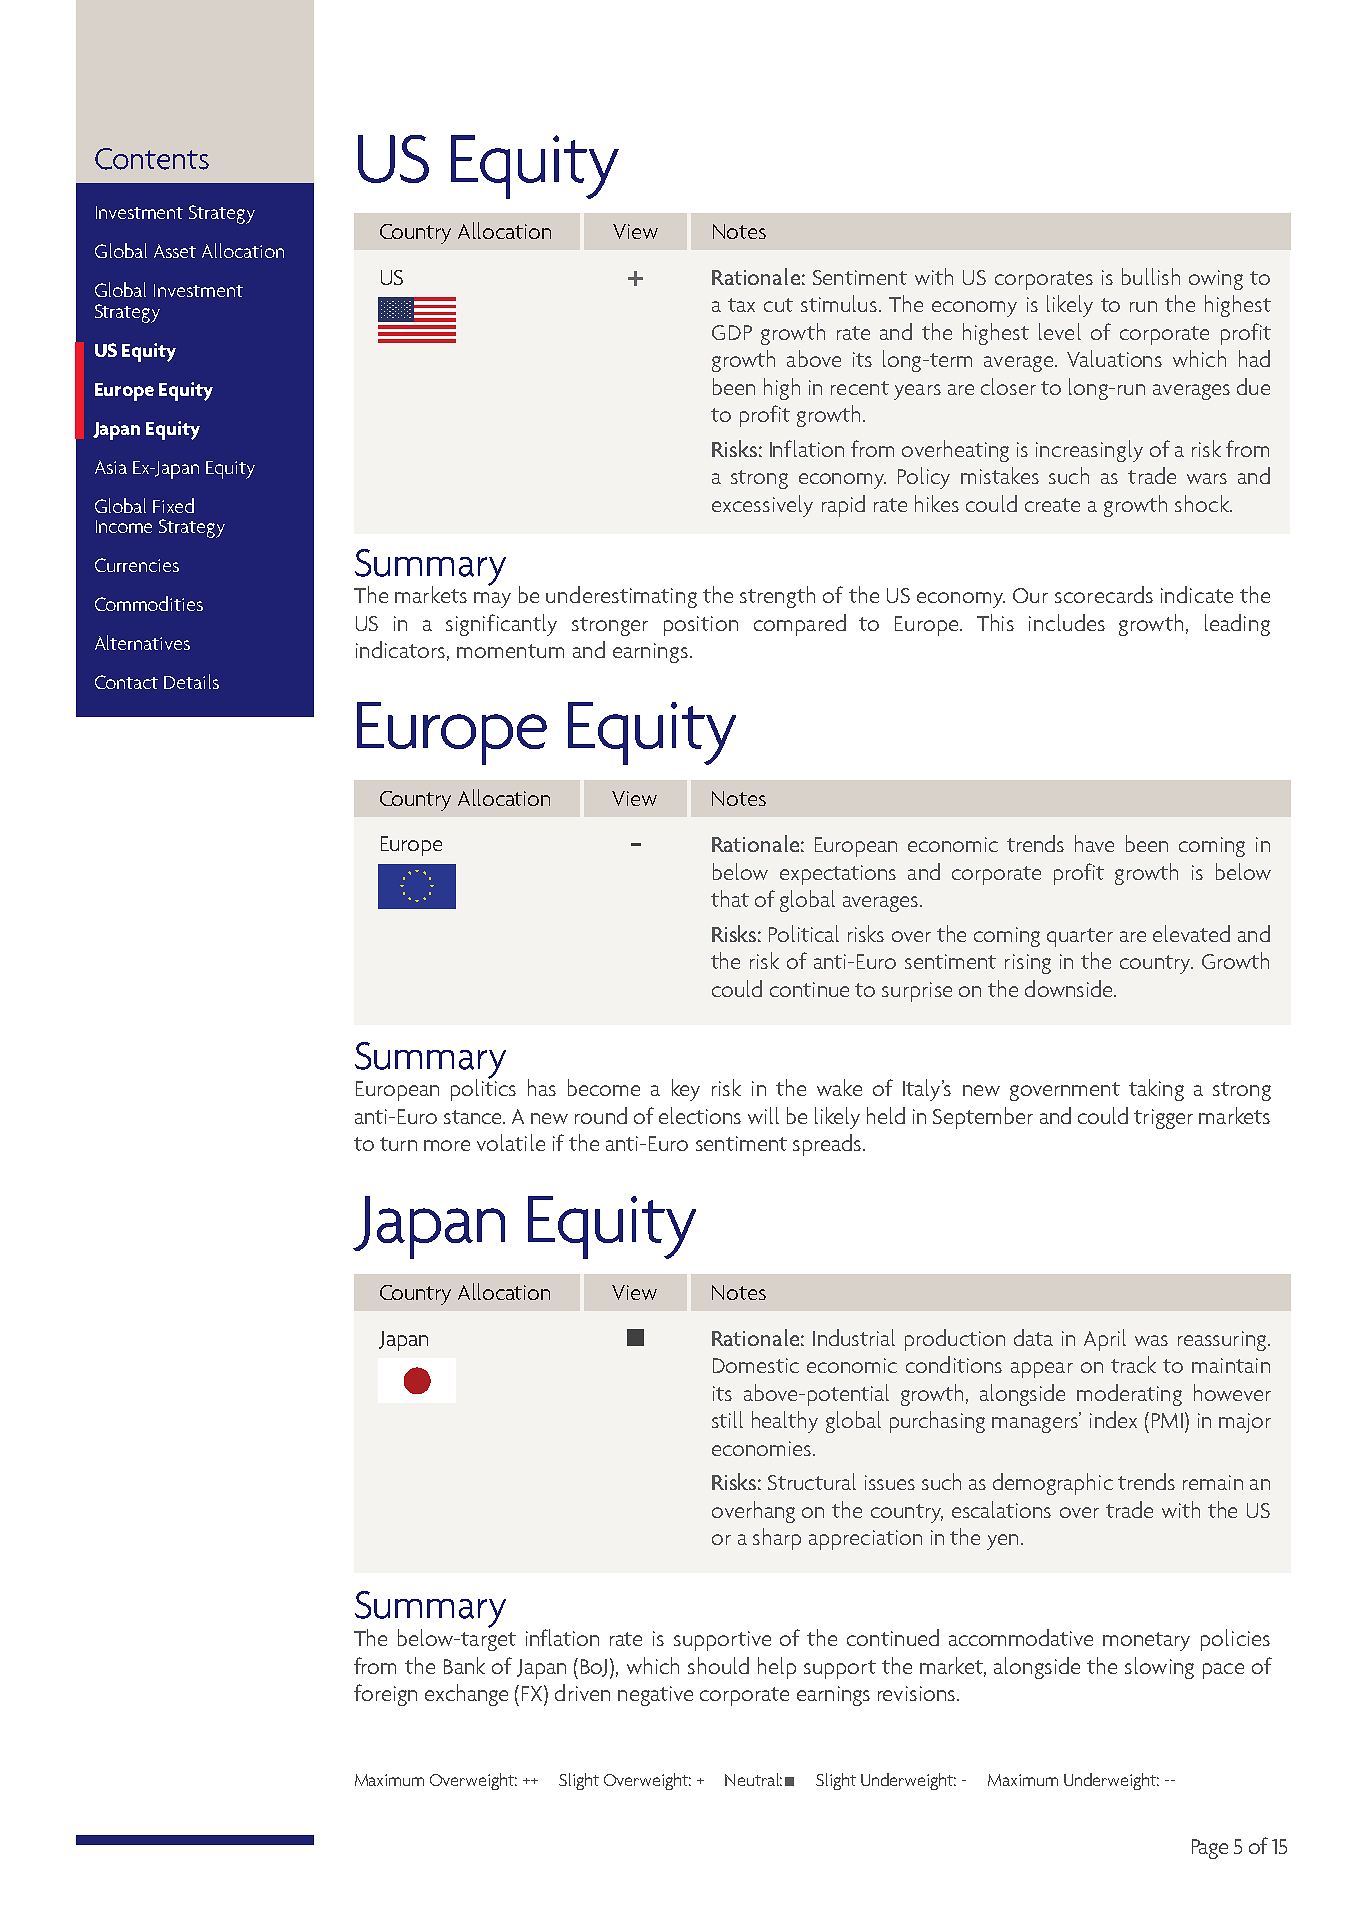 The height and width of the page is (1932, 1366). What do you see at coordinates (1070, 988) in the page?
I see `downside` at bounding box center [1070, 988].
